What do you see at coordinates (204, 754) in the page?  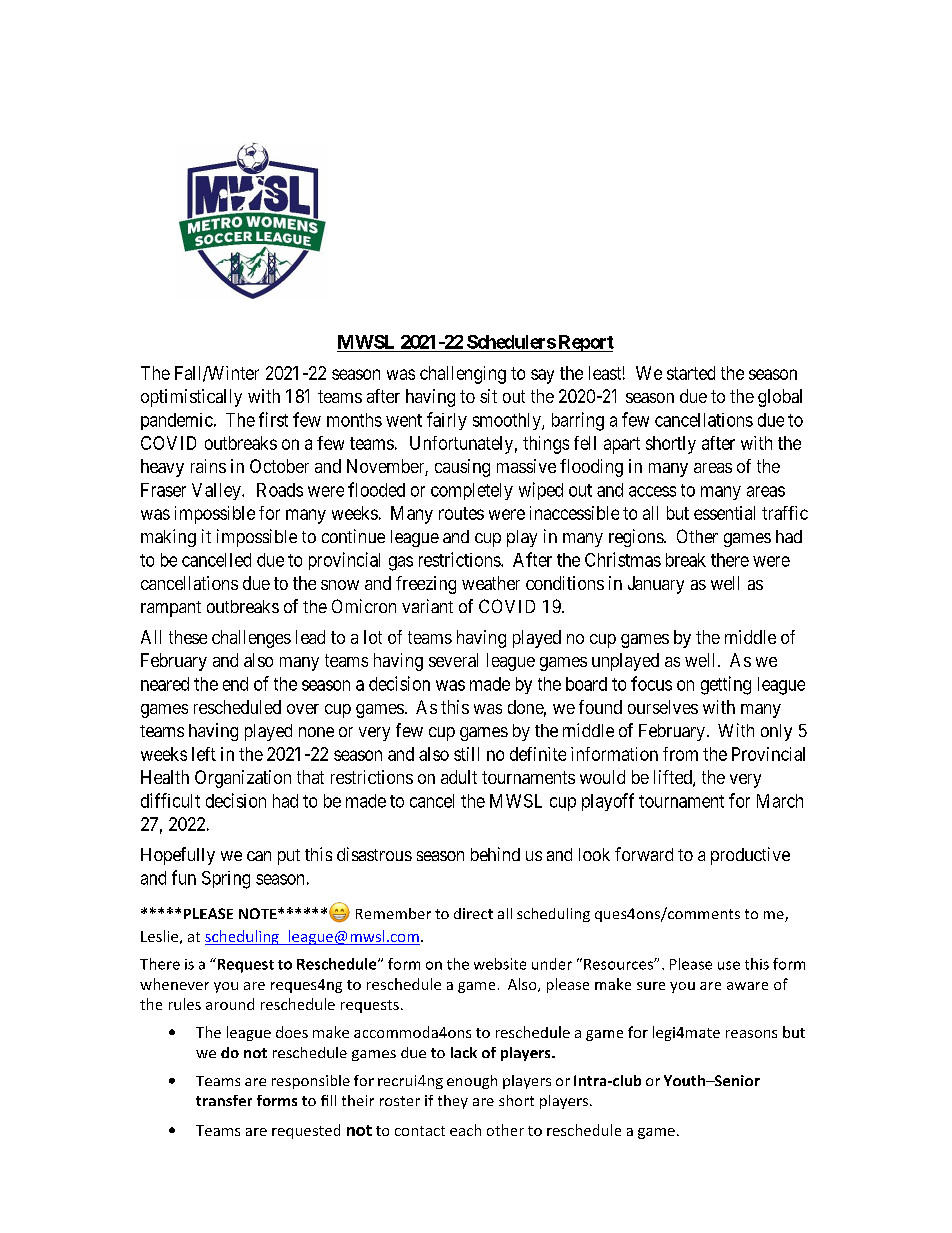 I see `left` at bounding box center [204, 754].
